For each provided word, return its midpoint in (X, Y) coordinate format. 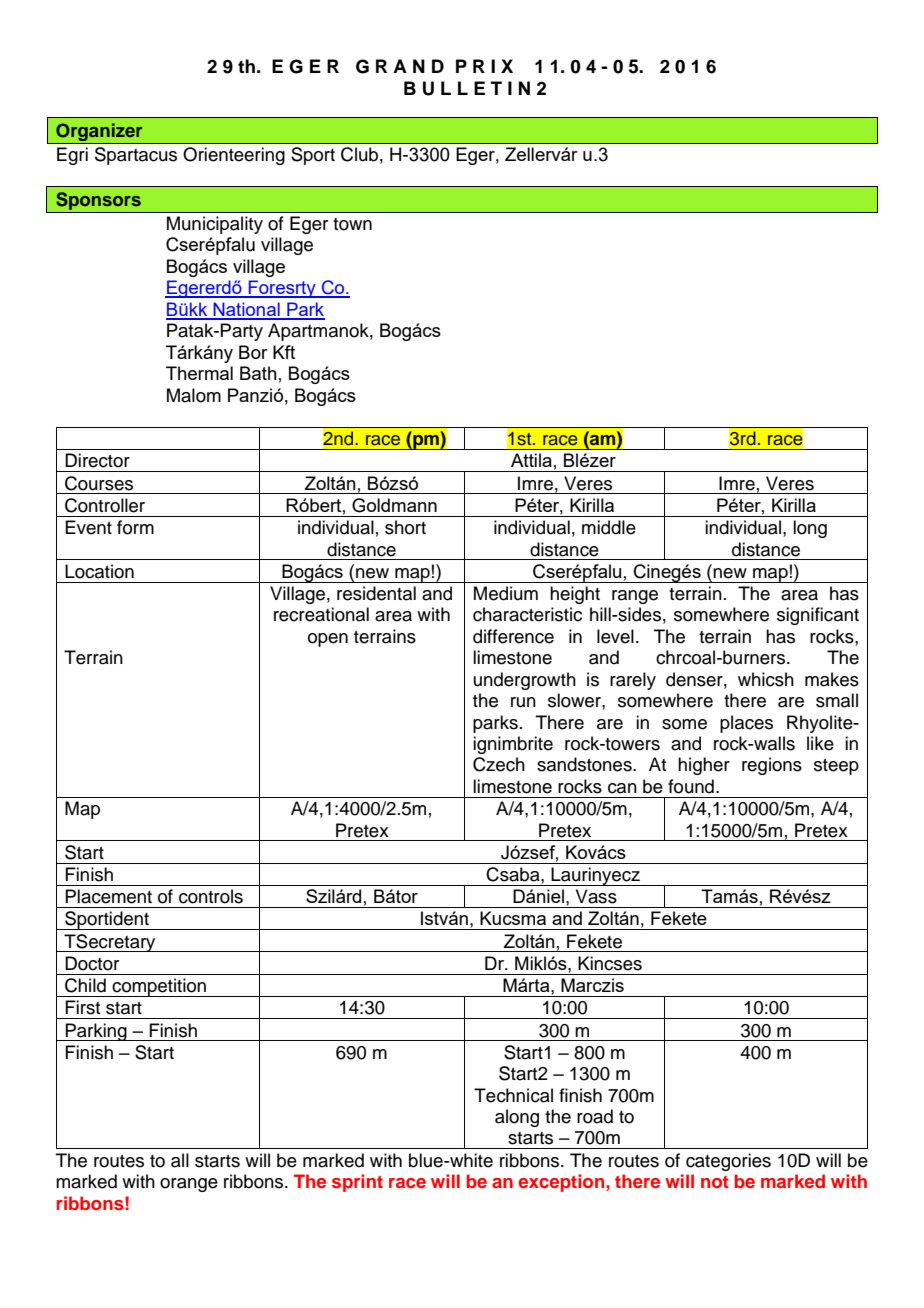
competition (159, 987)
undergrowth (525, 681)
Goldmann (394, 505)
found (691, 786)
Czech (499, 764)
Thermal (199, 373)
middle (609, 527)
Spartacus (136, 156)
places (746, 724)
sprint (357, 1183)
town (352, 224)
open (328, 640)
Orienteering (234, 156)
